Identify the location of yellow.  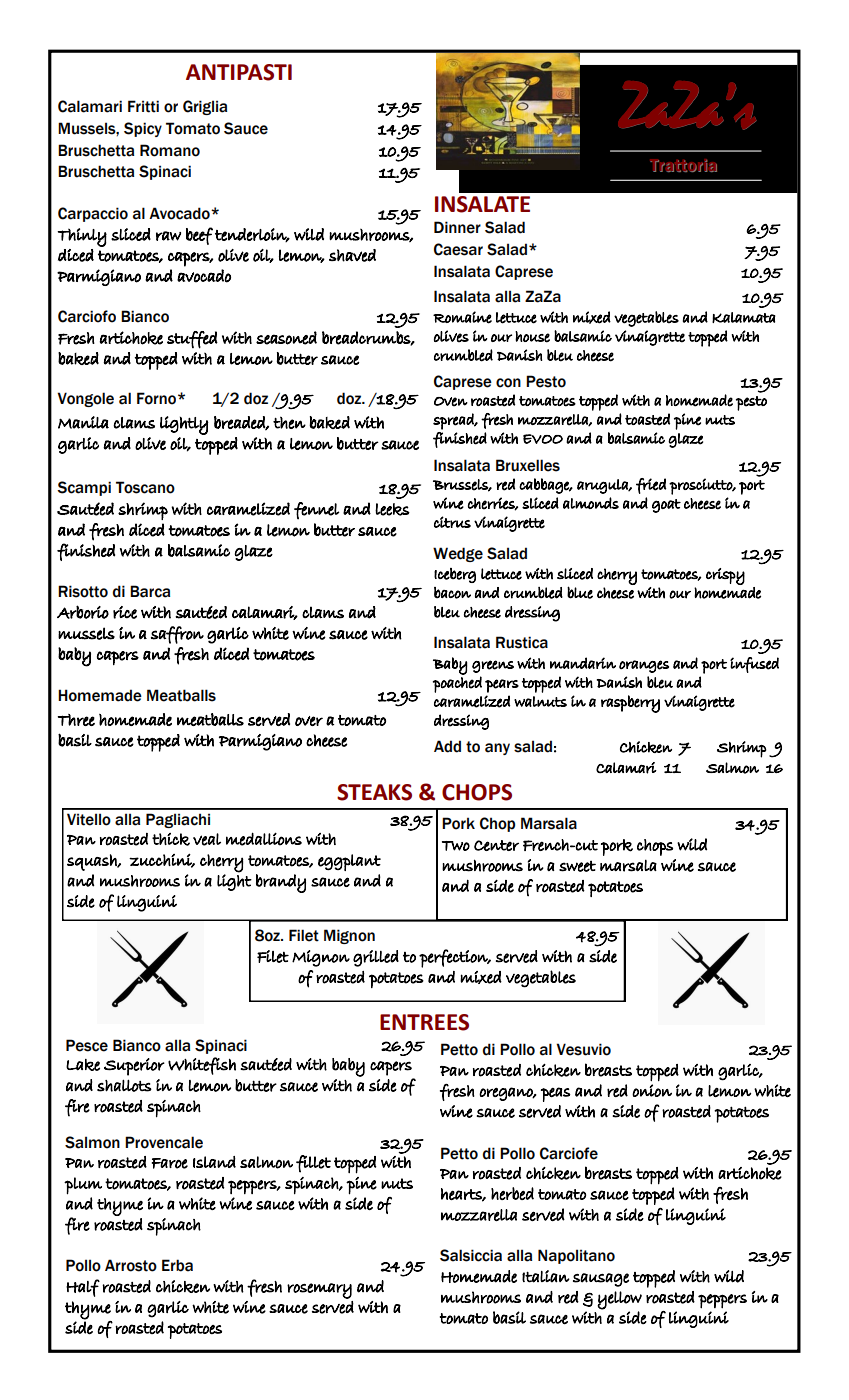
(619, 1300).
